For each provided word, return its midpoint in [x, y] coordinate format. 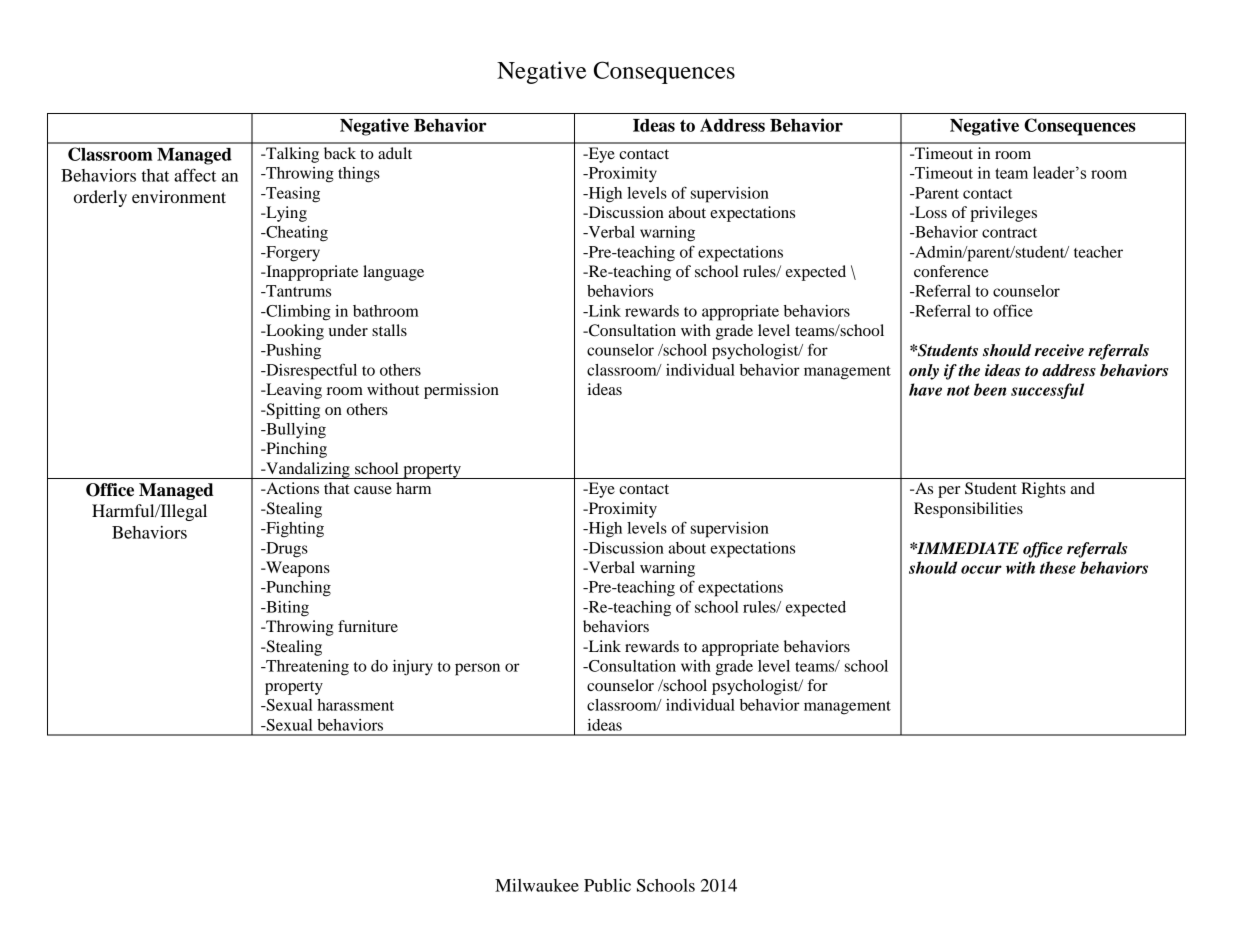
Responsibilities [968, 510]
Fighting [294, 530]
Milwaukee [537, 885]
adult [395, 153]
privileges [1003, 214]
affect [195, 175]
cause [373, 490]
